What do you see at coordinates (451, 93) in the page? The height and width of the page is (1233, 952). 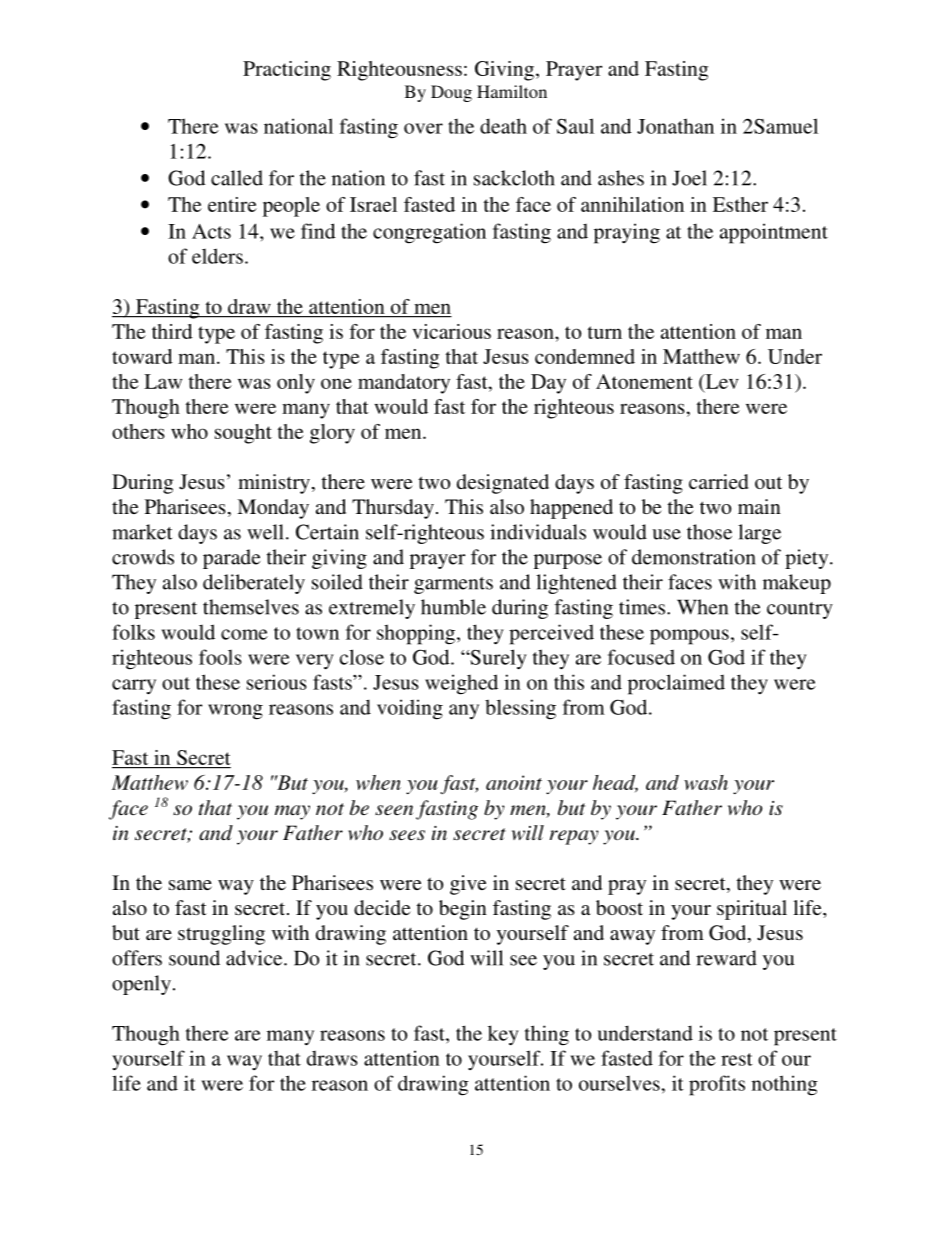 I see `Doug` at bounding box center [451, 93].
